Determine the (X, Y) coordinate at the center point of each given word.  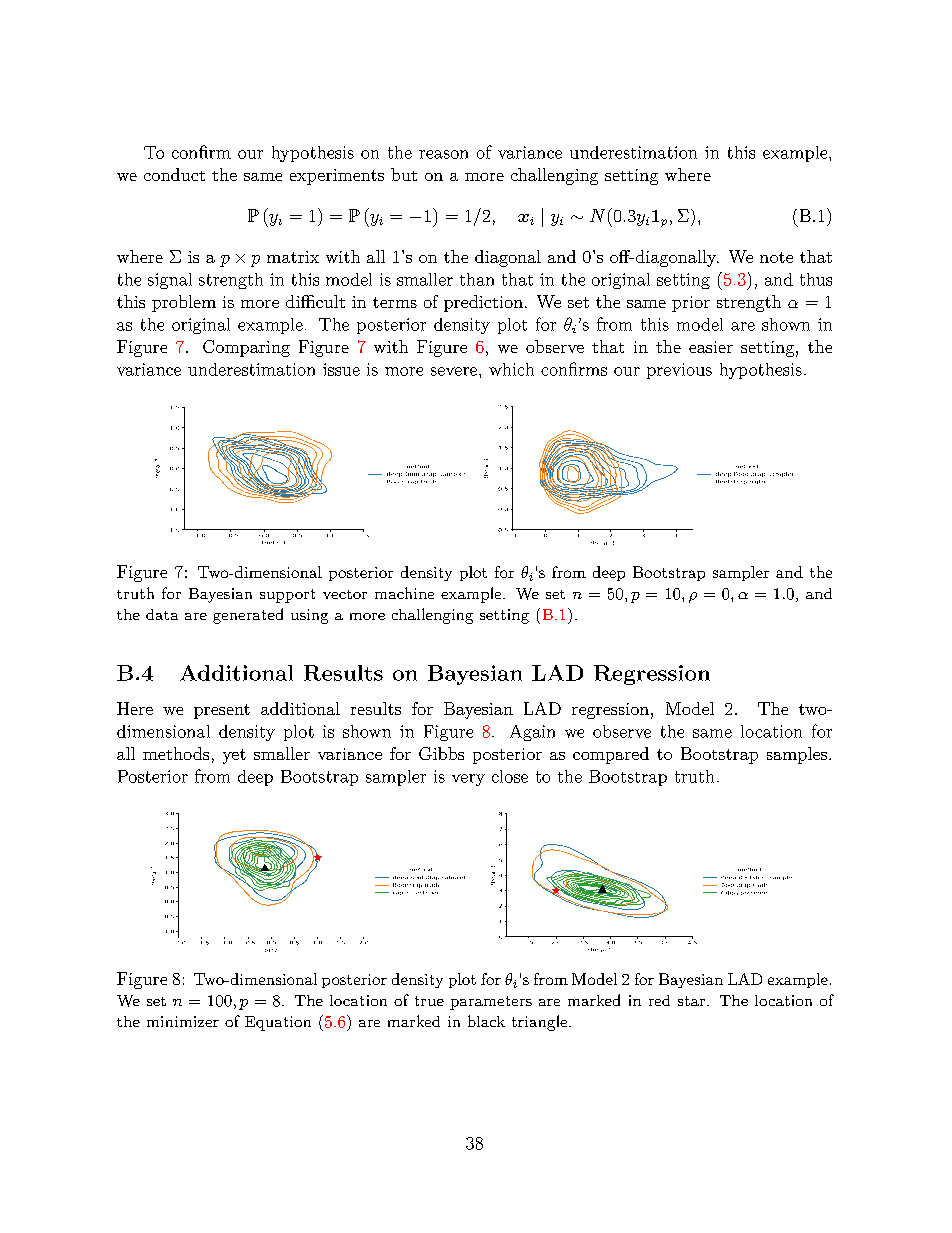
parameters (491, 1003)
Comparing (246, 348)
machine (404, 593)
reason (443, 154)
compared (611, 755)
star (691, 1001)
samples (797, 755)
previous (679, 371)
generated (248, 616)
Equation (278, 1023)
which (511, 369)
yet (234, 756)
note (776, 257)
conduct (174, 174)
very (468, 780)
